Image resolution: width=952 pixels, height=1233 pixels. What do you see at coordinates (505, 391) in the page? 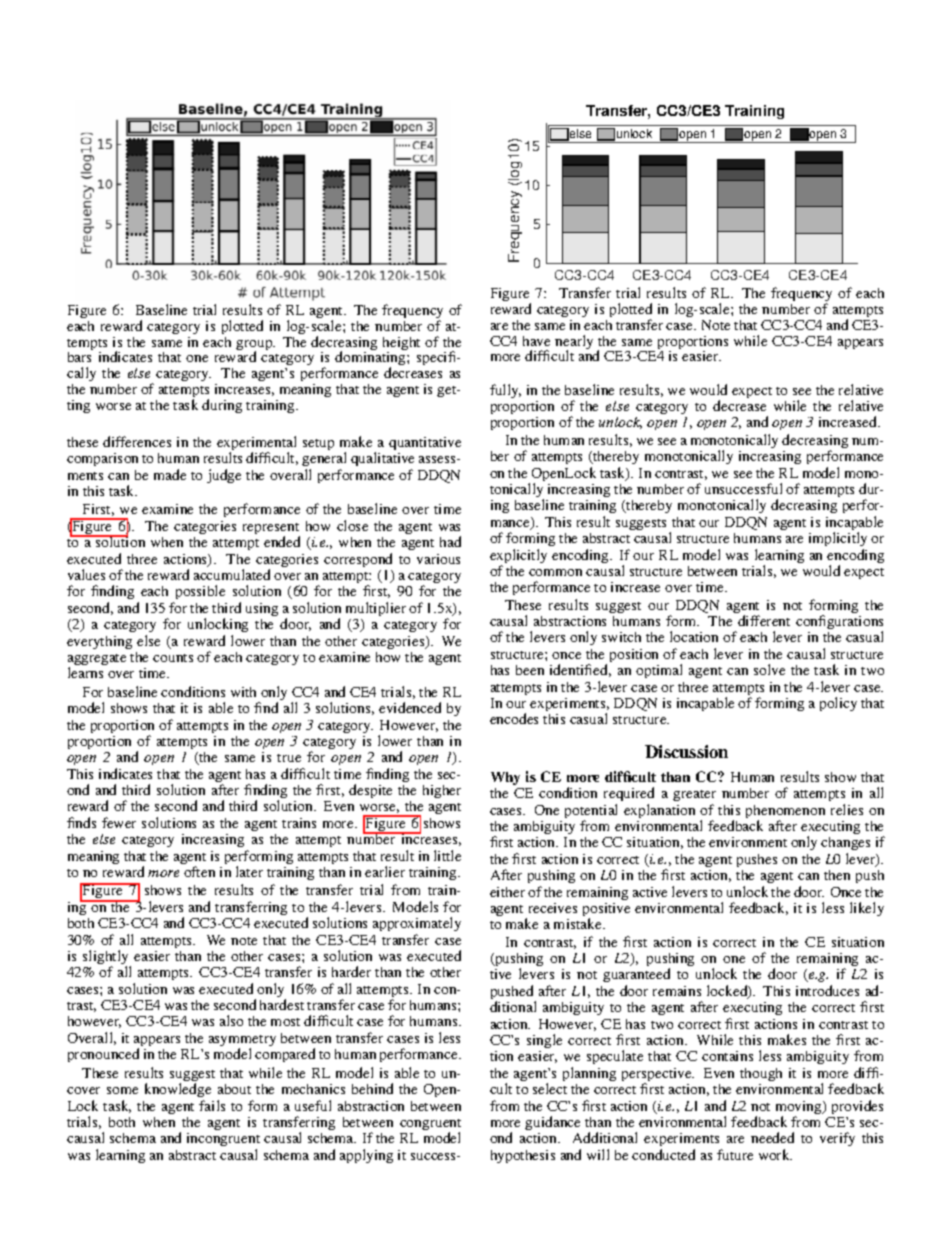
I see `fully` at bounding box center [505, 391].
